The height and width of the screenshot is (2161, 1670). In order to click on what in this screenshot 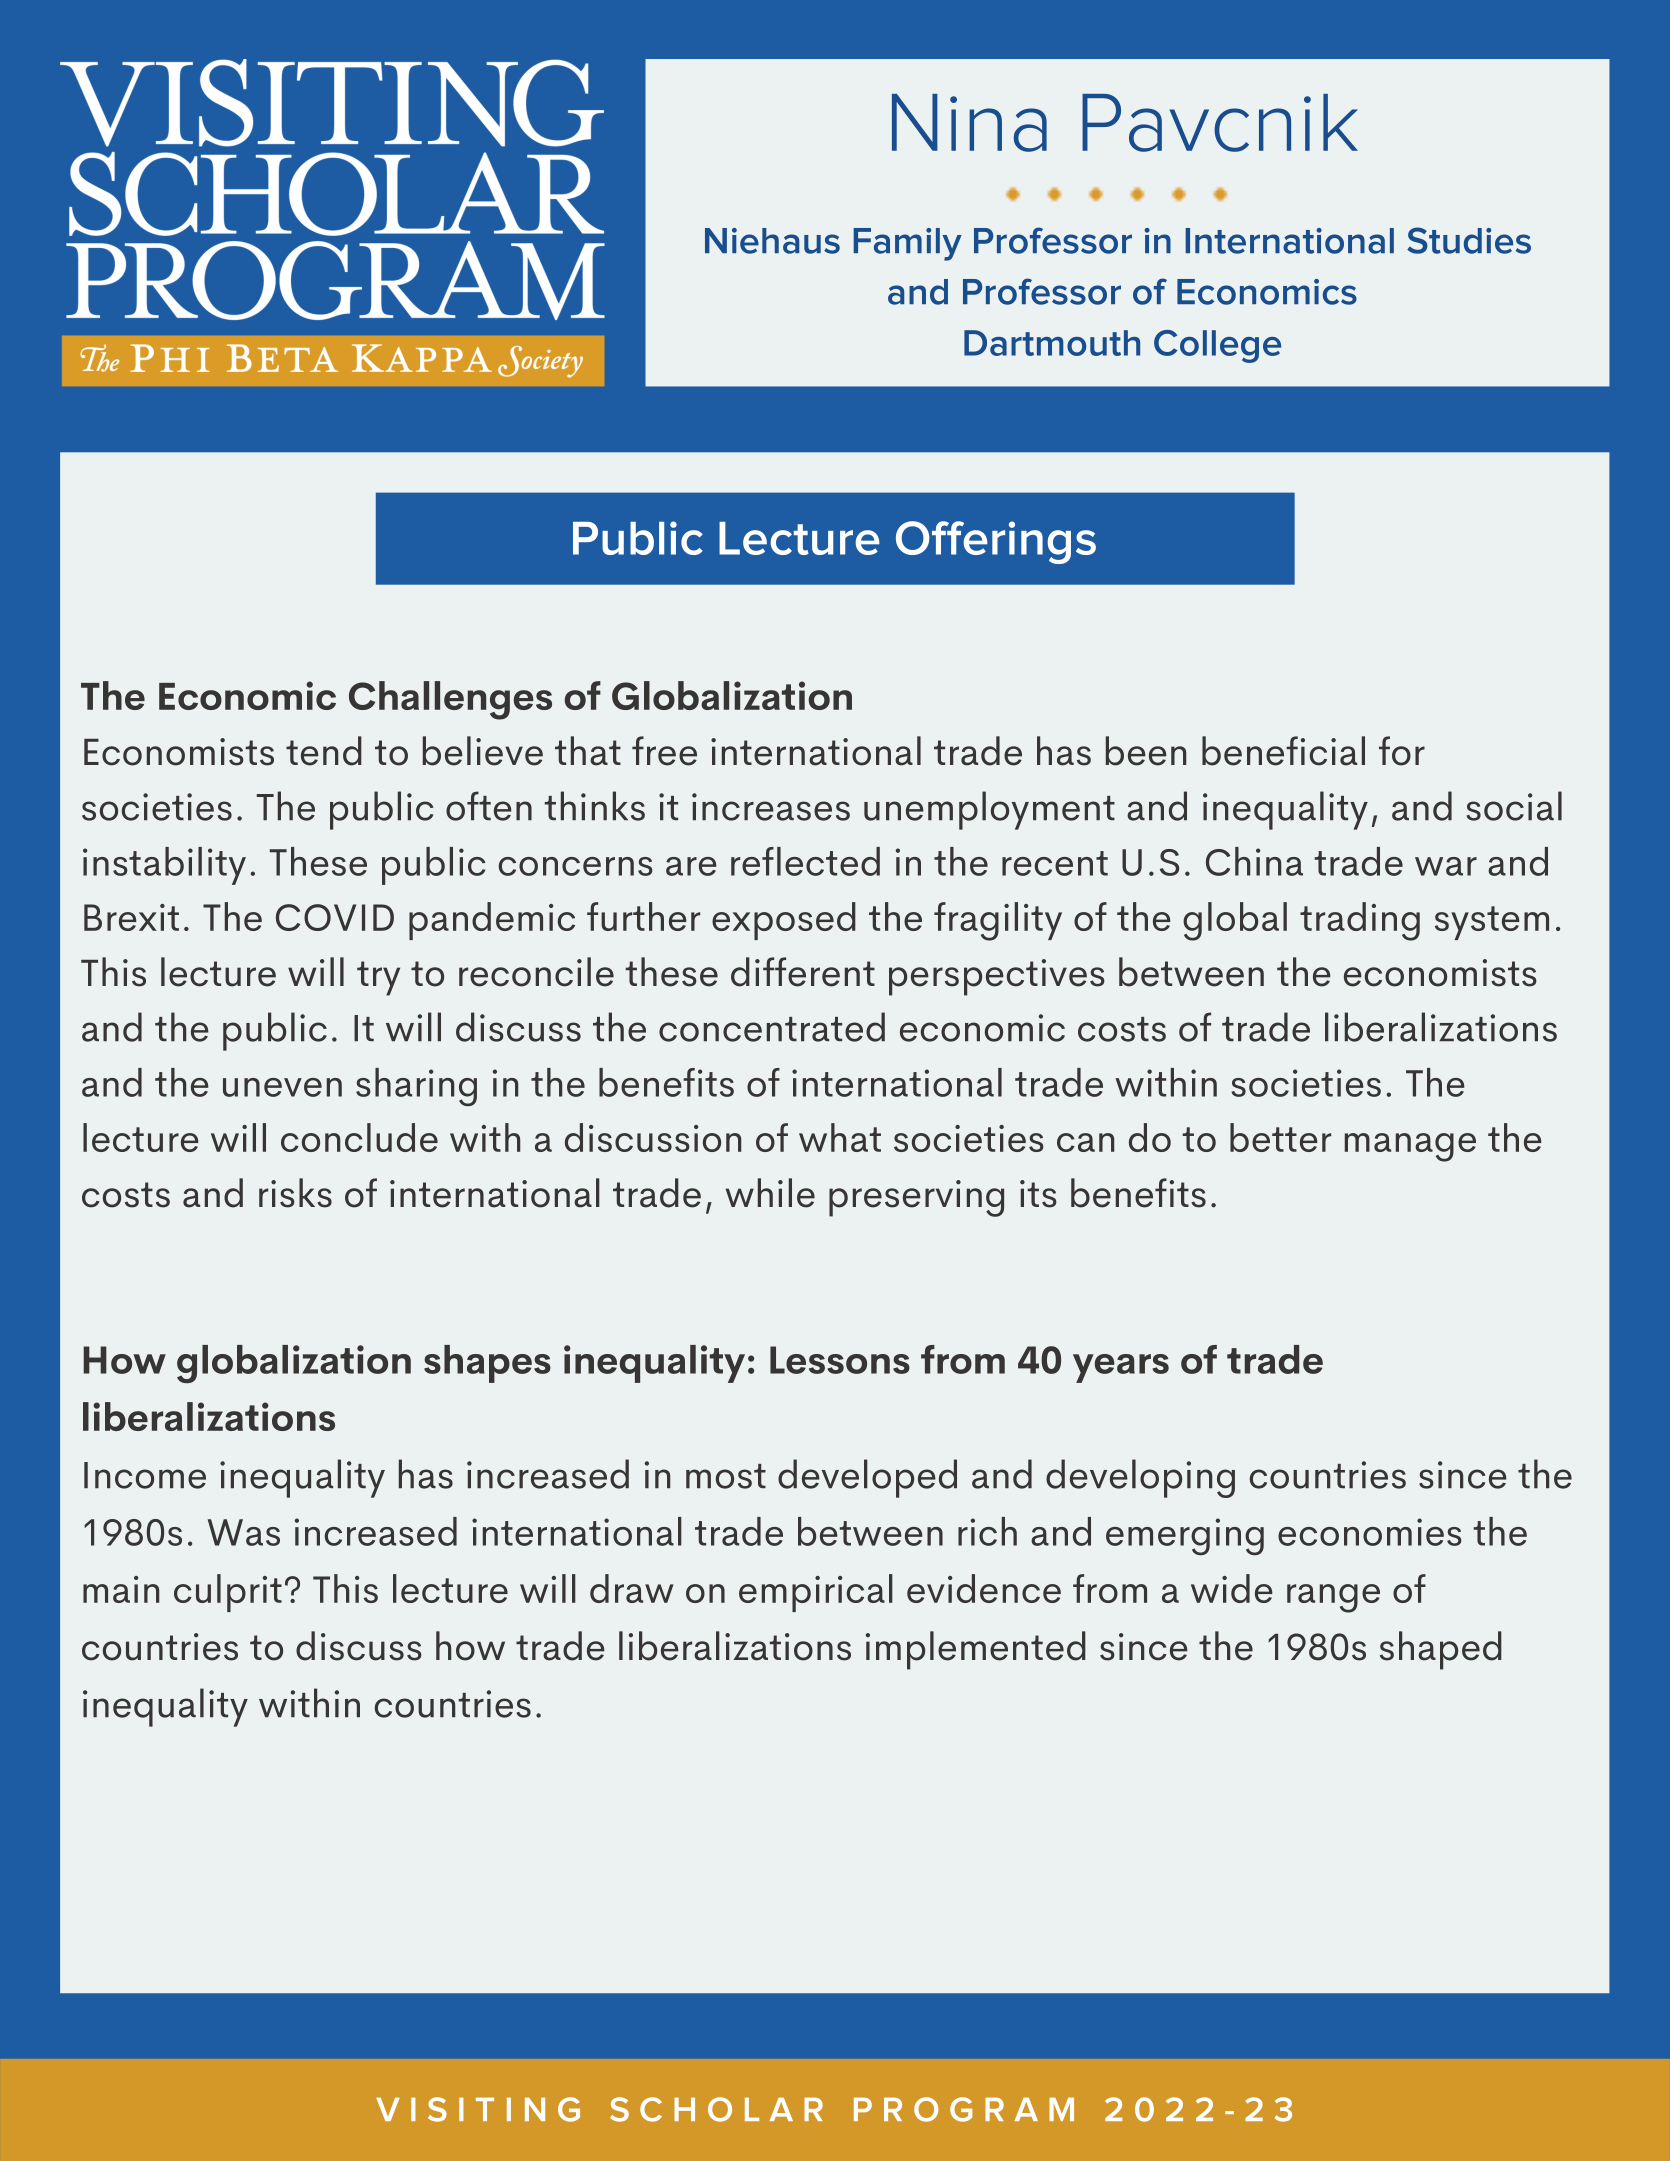, I will do `click(840, 1137)`.
